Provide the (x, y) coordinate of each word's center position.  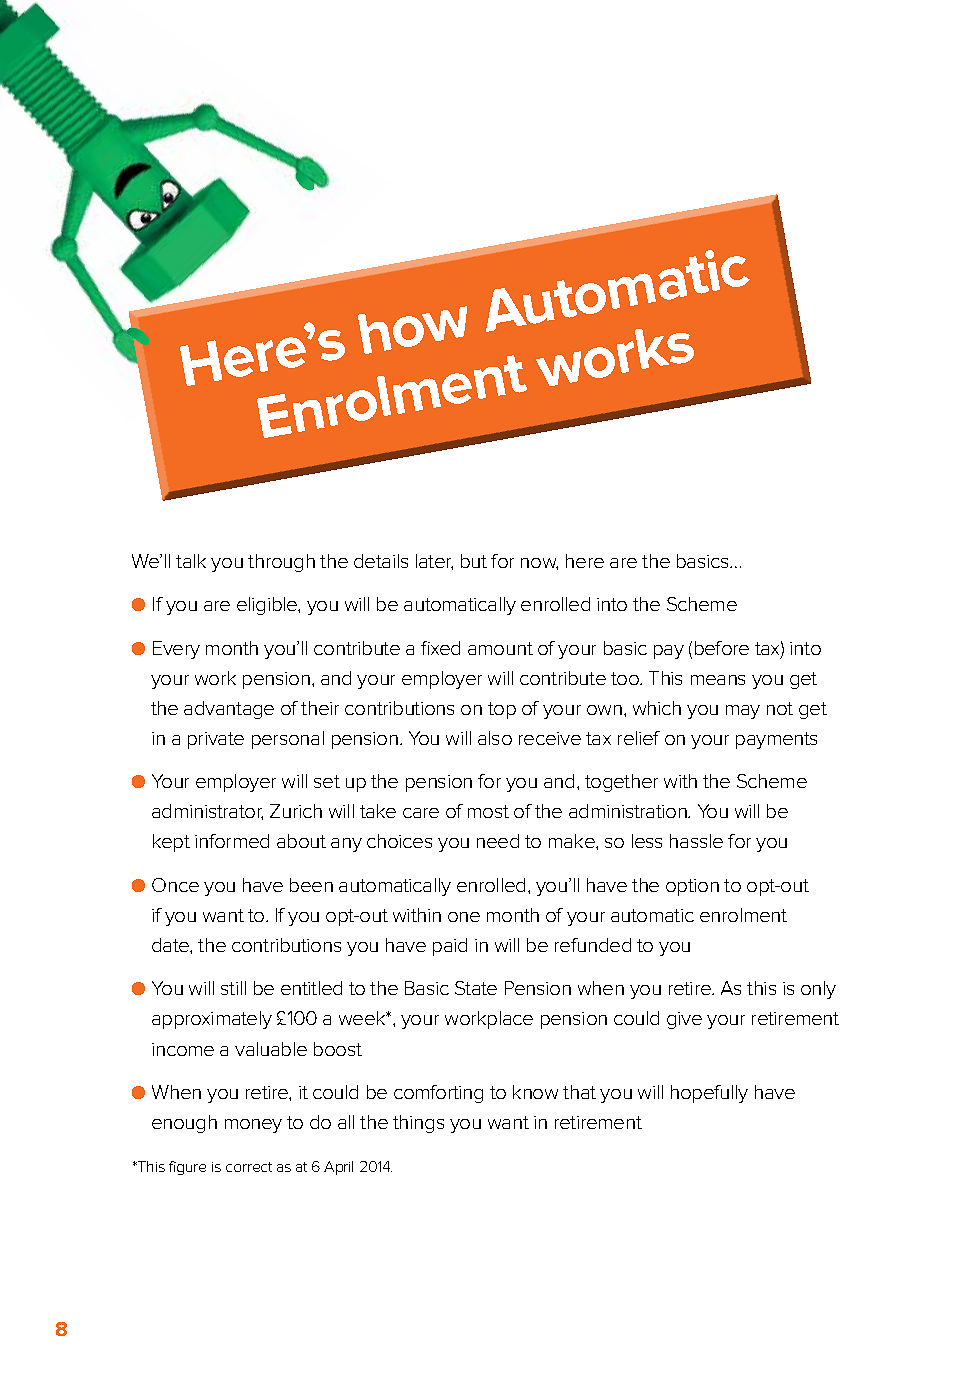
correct (249, 1167)
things (418, 1124)
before (722, 648)
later (434, 562)
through (281, 563)
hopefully (709, 1094)
